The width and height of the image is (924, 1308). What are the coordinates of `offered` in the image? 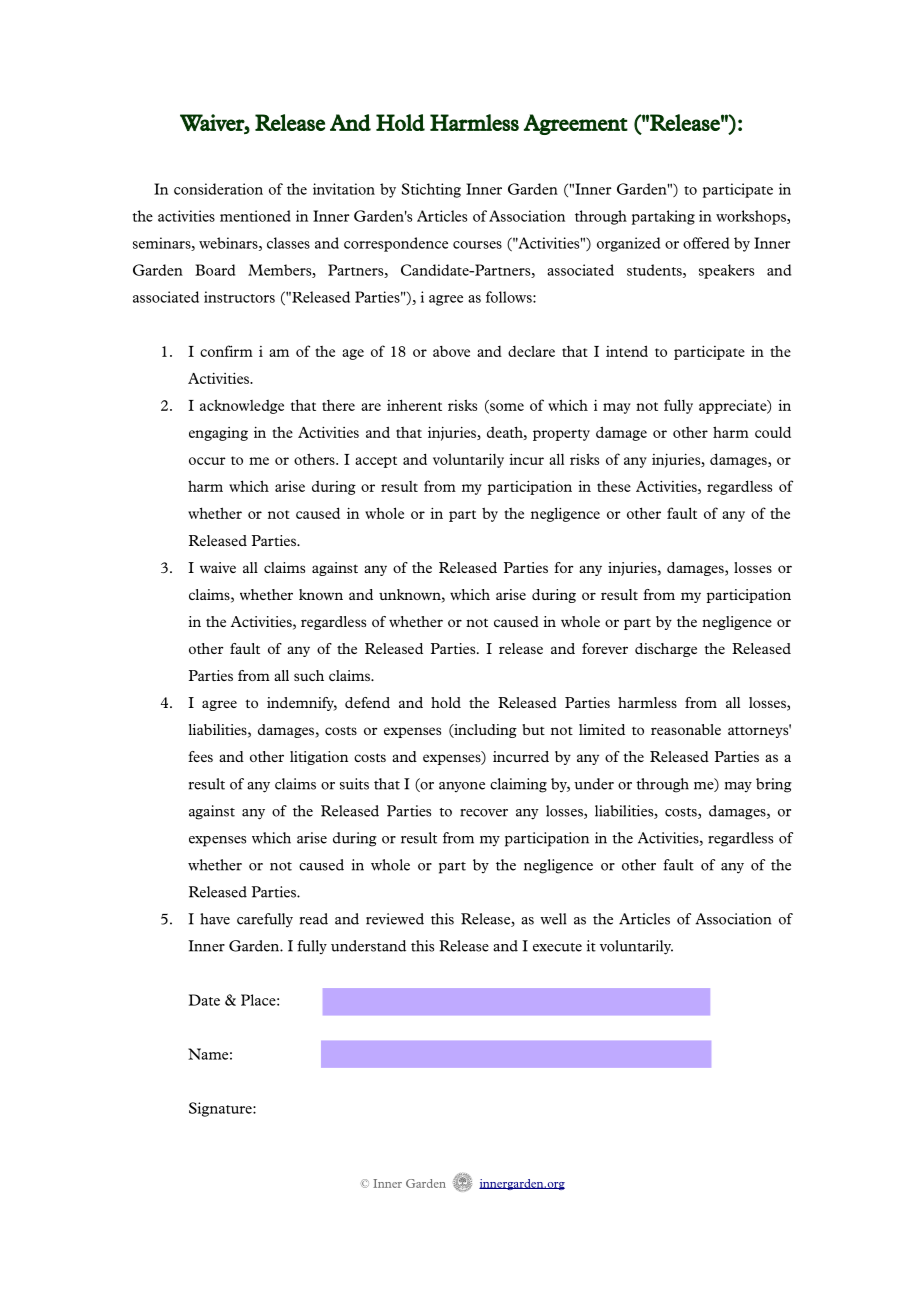 It's located at (706, 243).
